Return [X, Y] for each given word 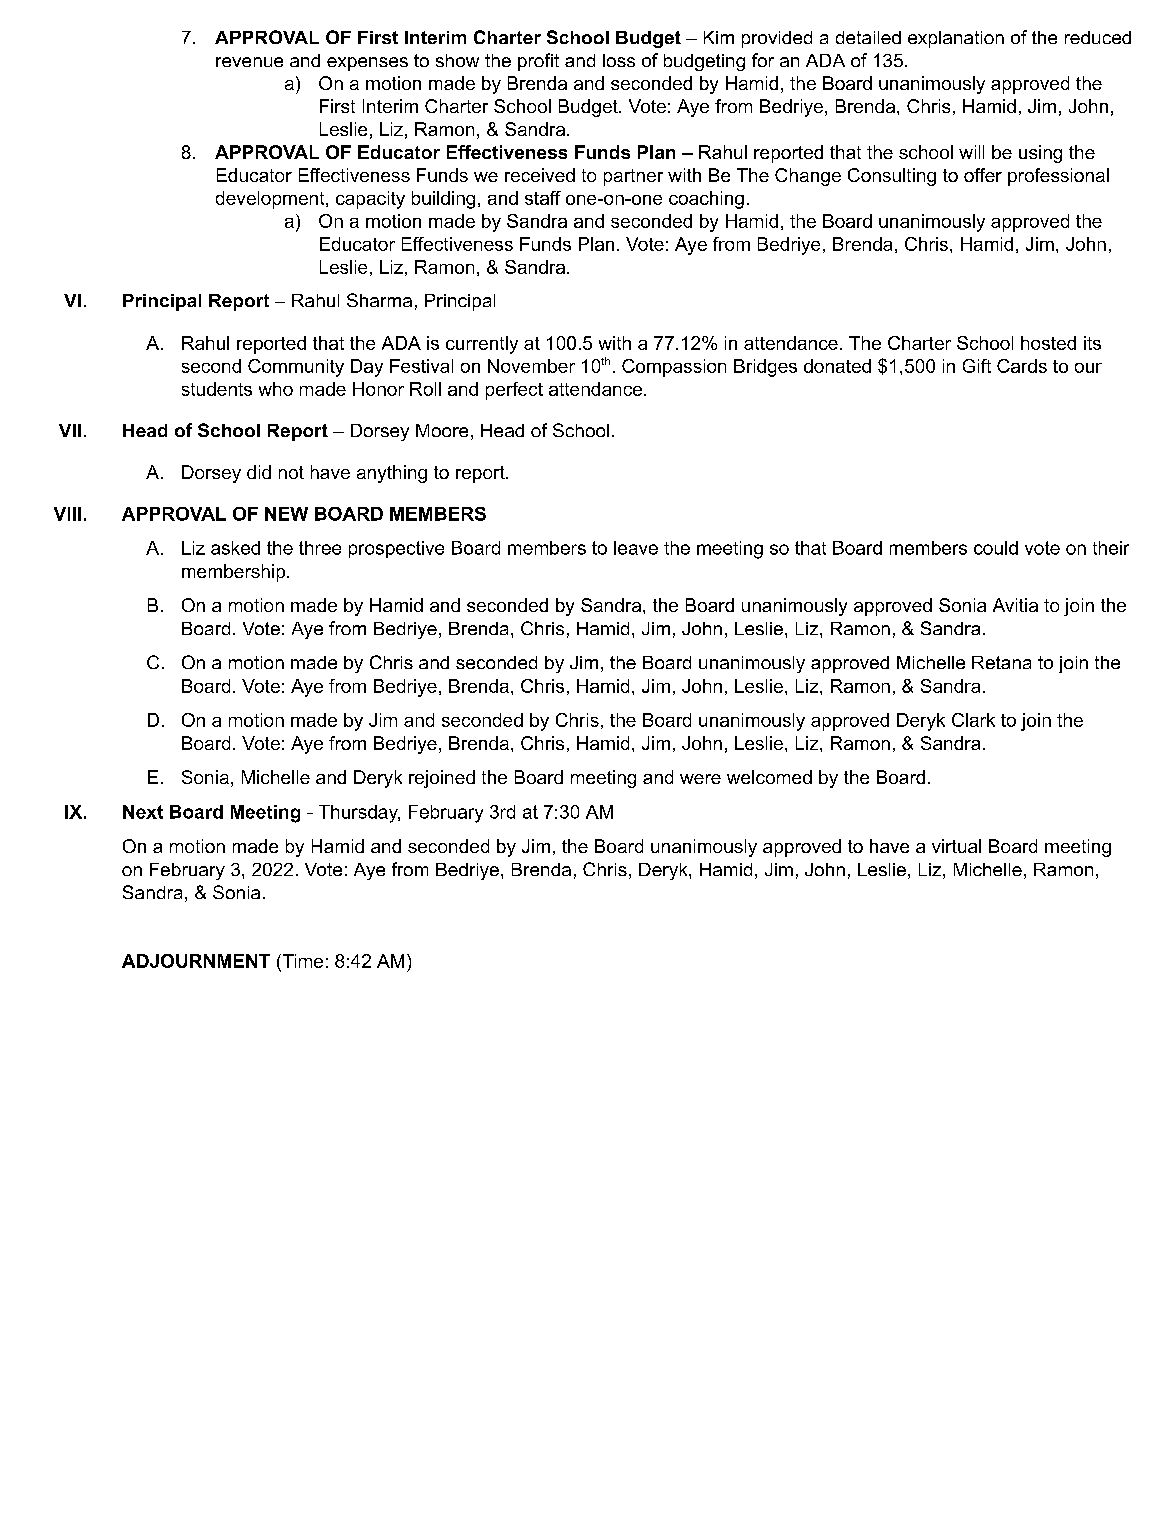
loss [619, 60]
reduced [1098, 37]
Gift [977, 366]
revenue [249, 62]
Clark [973, 720]
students [217, 389]
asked [235, 548]
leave [636, 548]
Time [301, 961]
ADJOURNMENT [196, 961]
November [531, 366]
